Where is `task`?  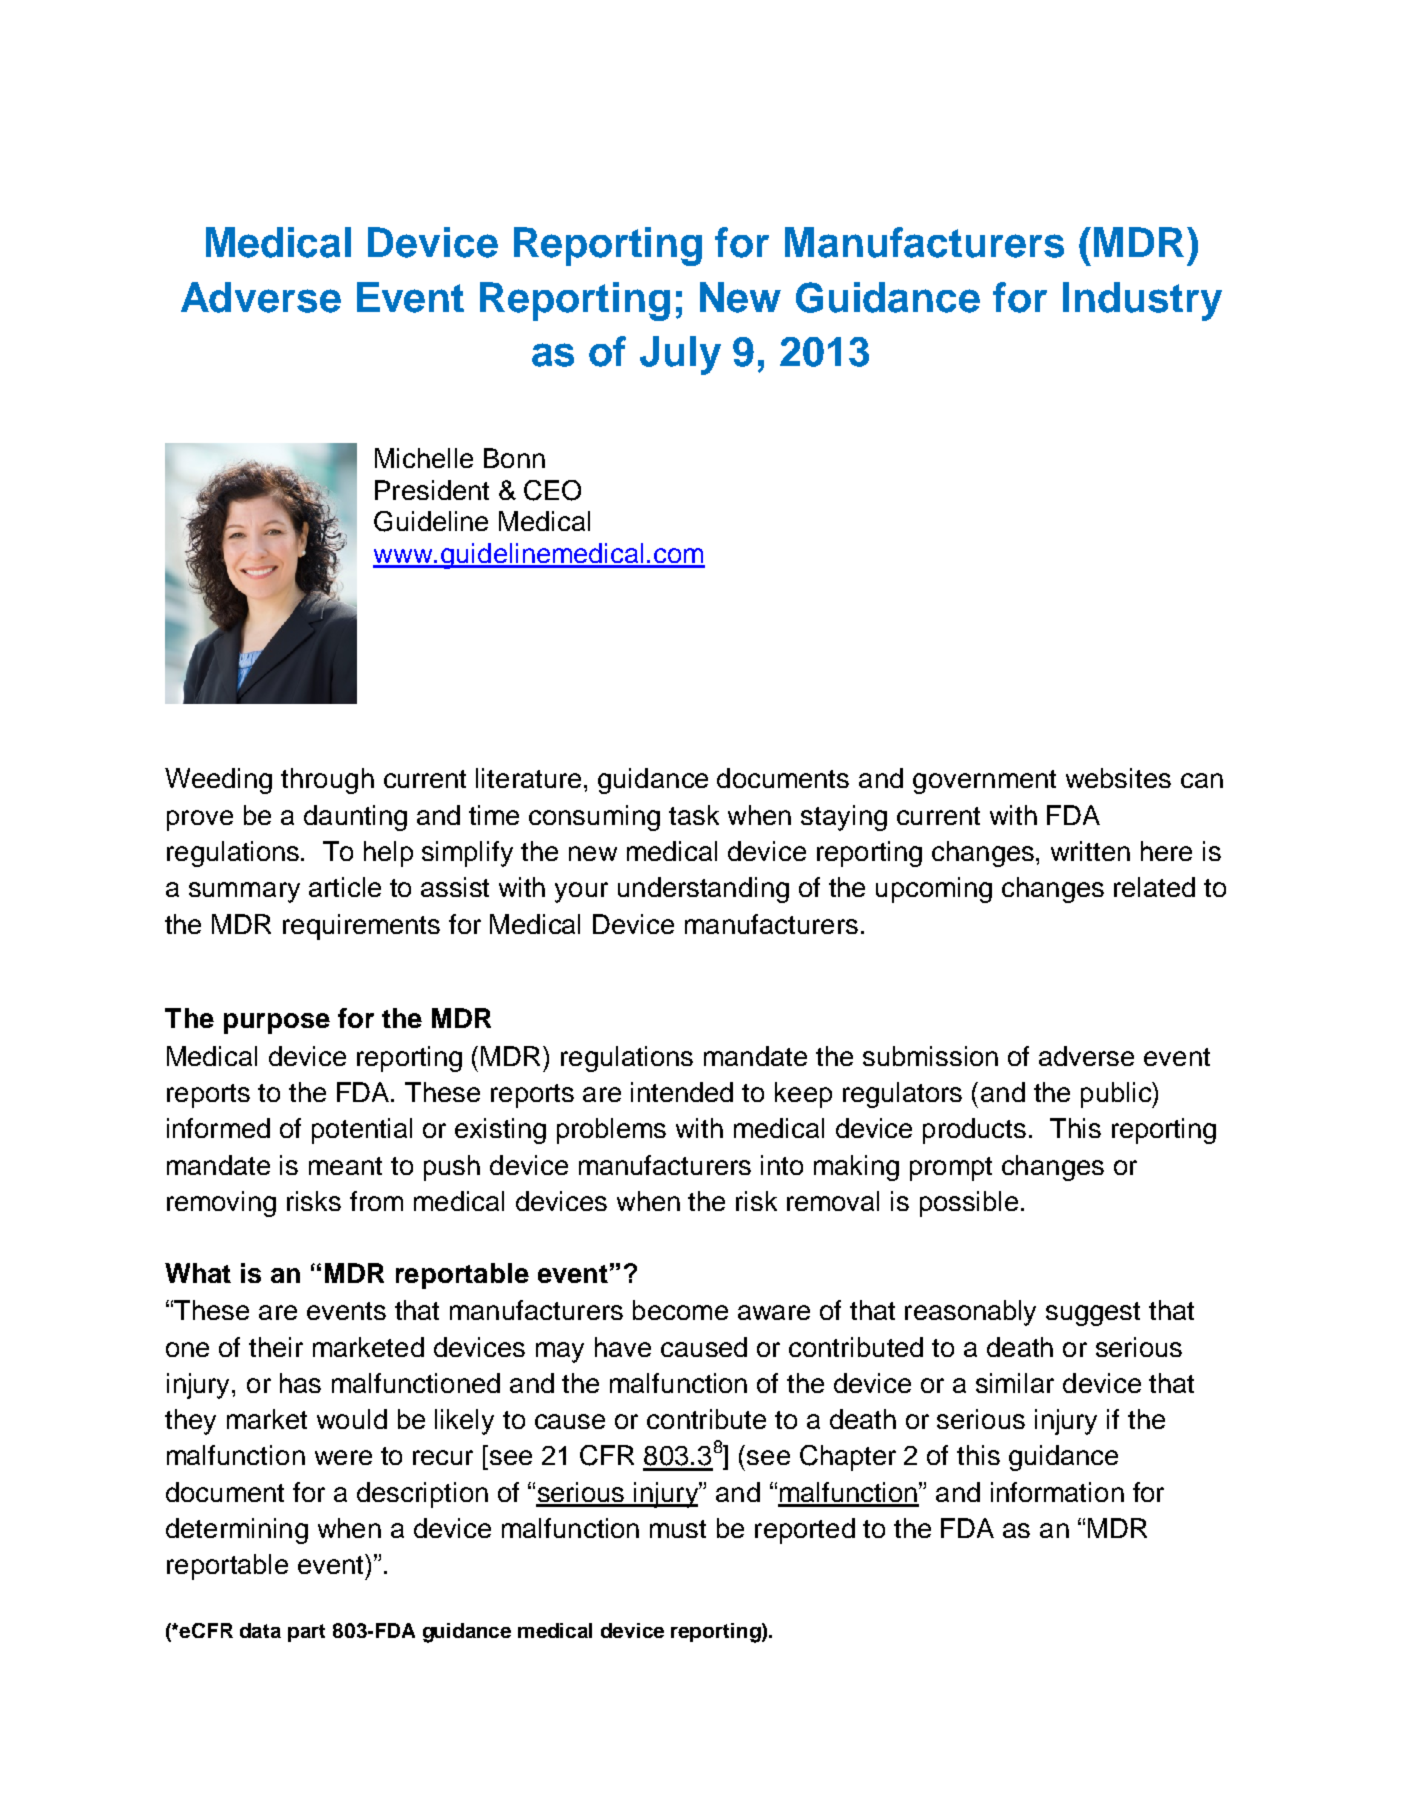 task is located at coordinates (694, 815).
